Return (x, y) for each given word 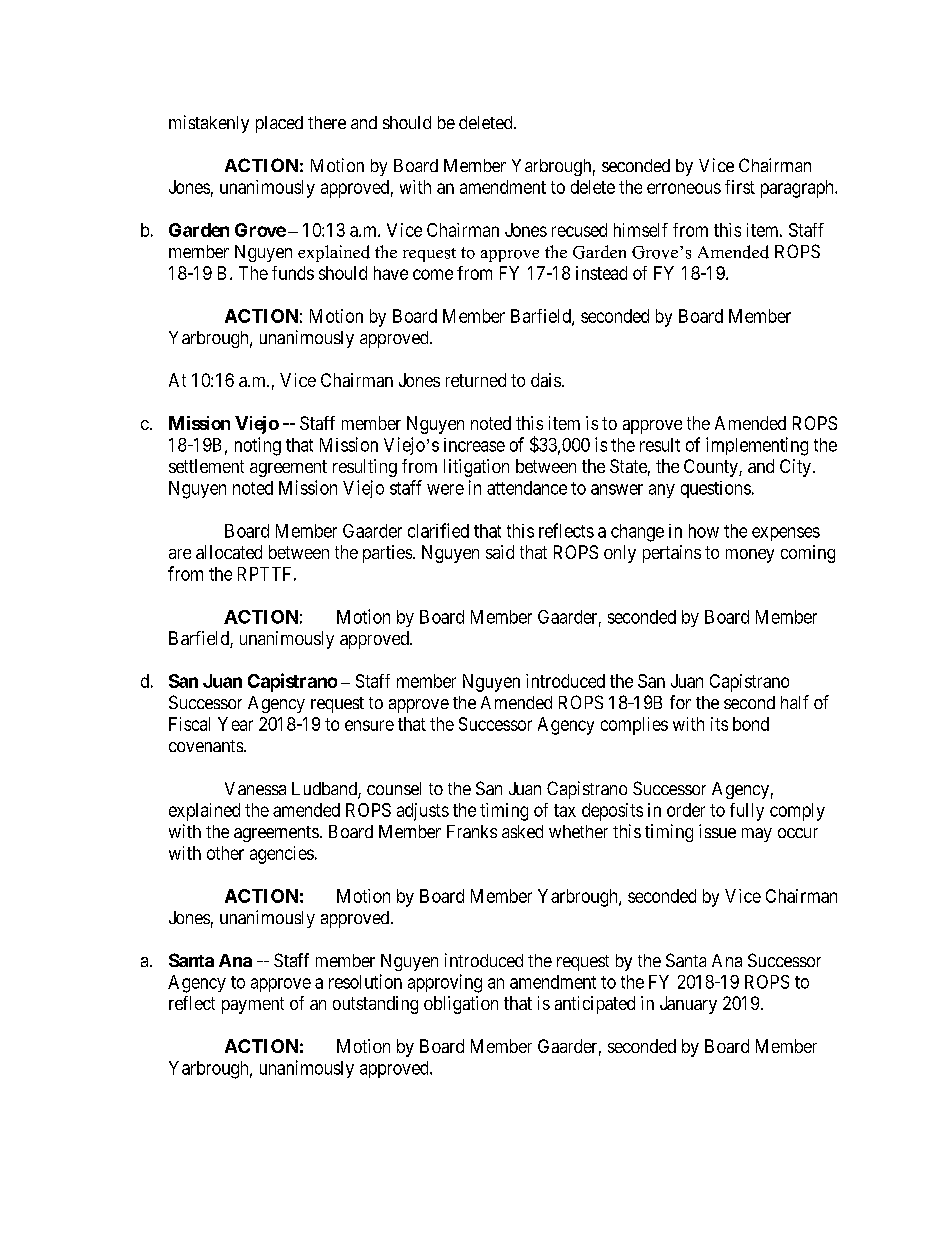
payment (253, 1005)
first (740, 187)
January (688, 1005)
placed (279, 124)
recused (579, 230)
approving (445, 983)
